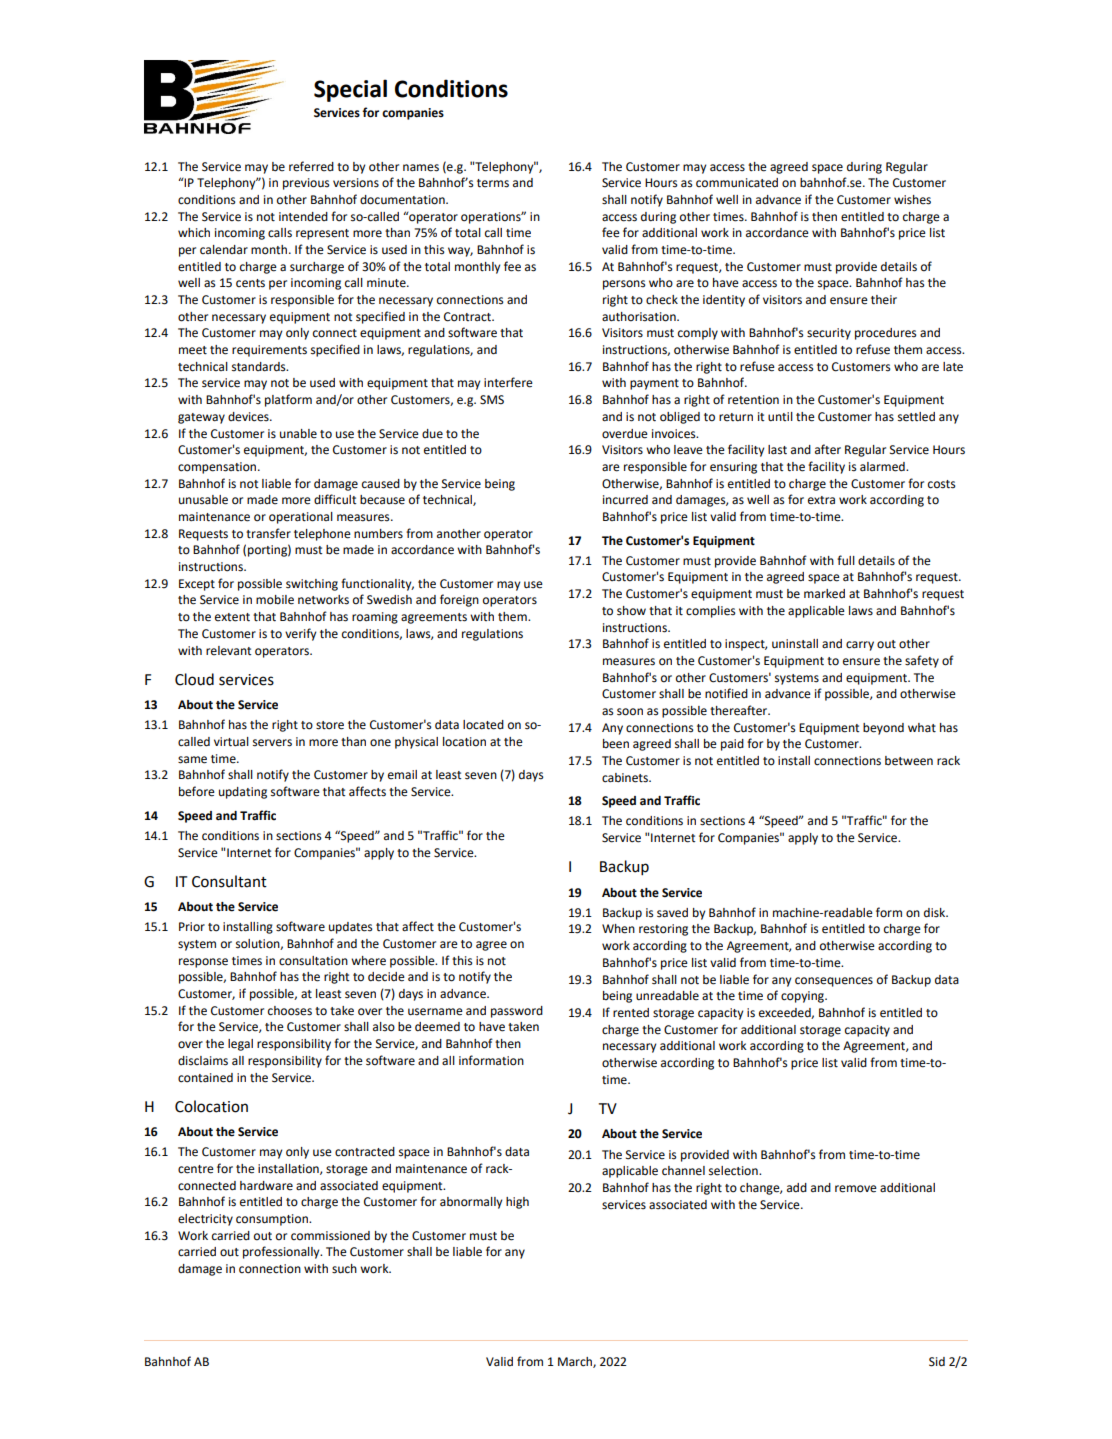  I want to click on terms, so click(493, 183).
